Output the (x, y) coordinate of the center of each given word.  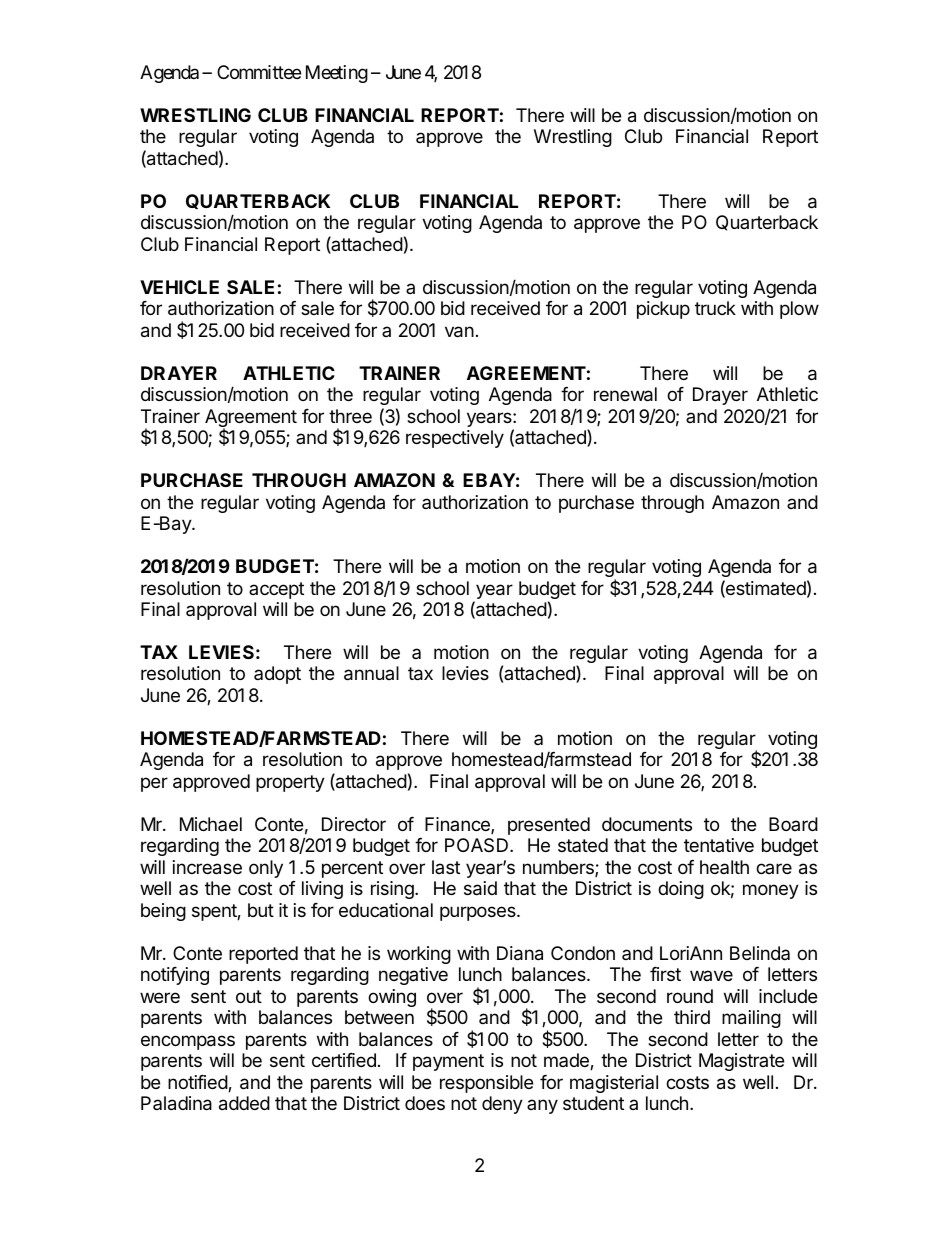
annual (371, 673)
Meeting (337, 74)
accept (276, 590)
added (244, 1103)
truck (715, 308)
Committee (259, 72)
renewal (625, 394)
